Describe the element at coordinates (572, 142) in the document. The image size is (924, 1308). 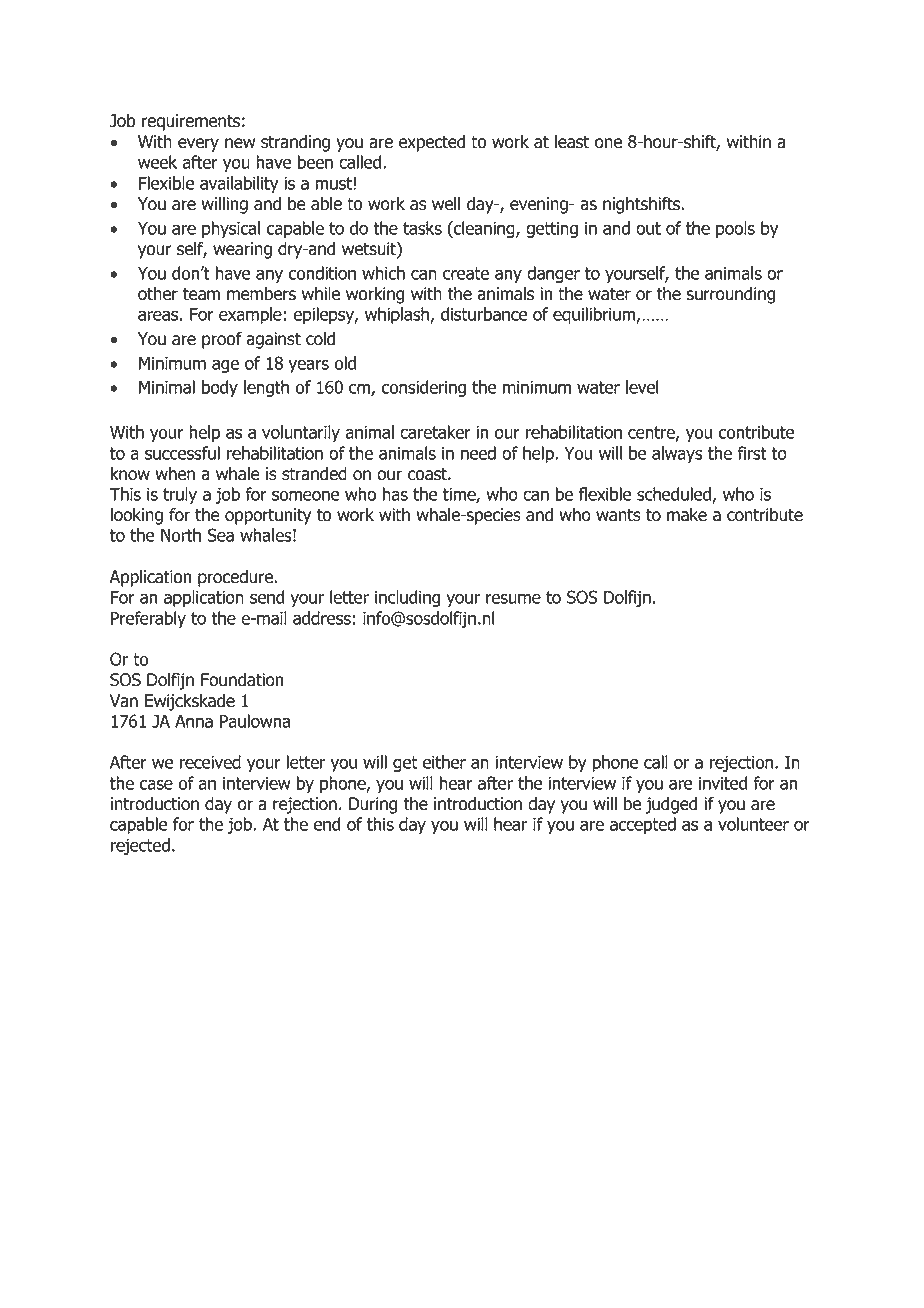
I see `least` at that location.
